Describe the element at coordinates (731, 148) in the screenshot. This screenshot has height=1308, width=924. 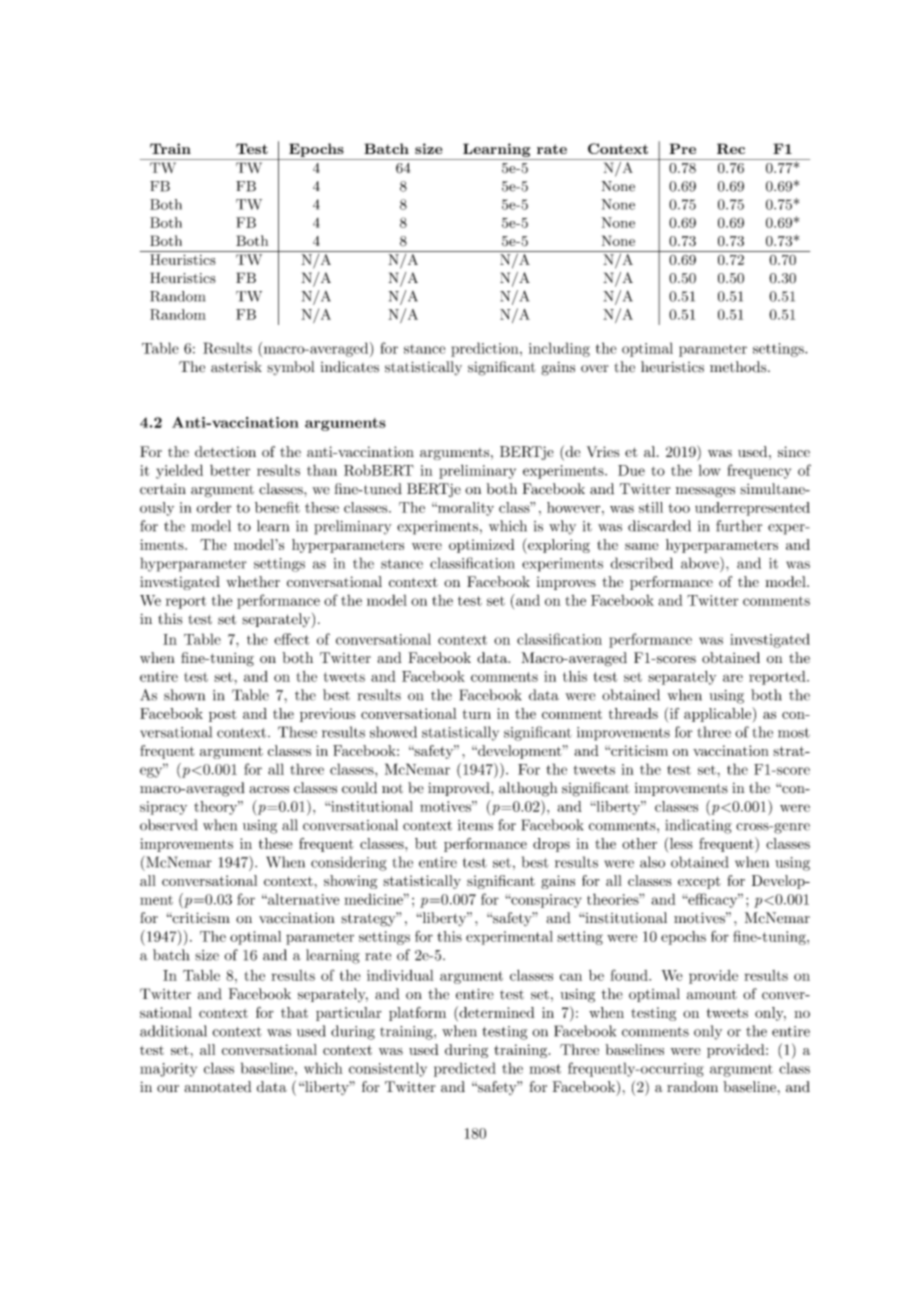
I see `Rec` at that location.
